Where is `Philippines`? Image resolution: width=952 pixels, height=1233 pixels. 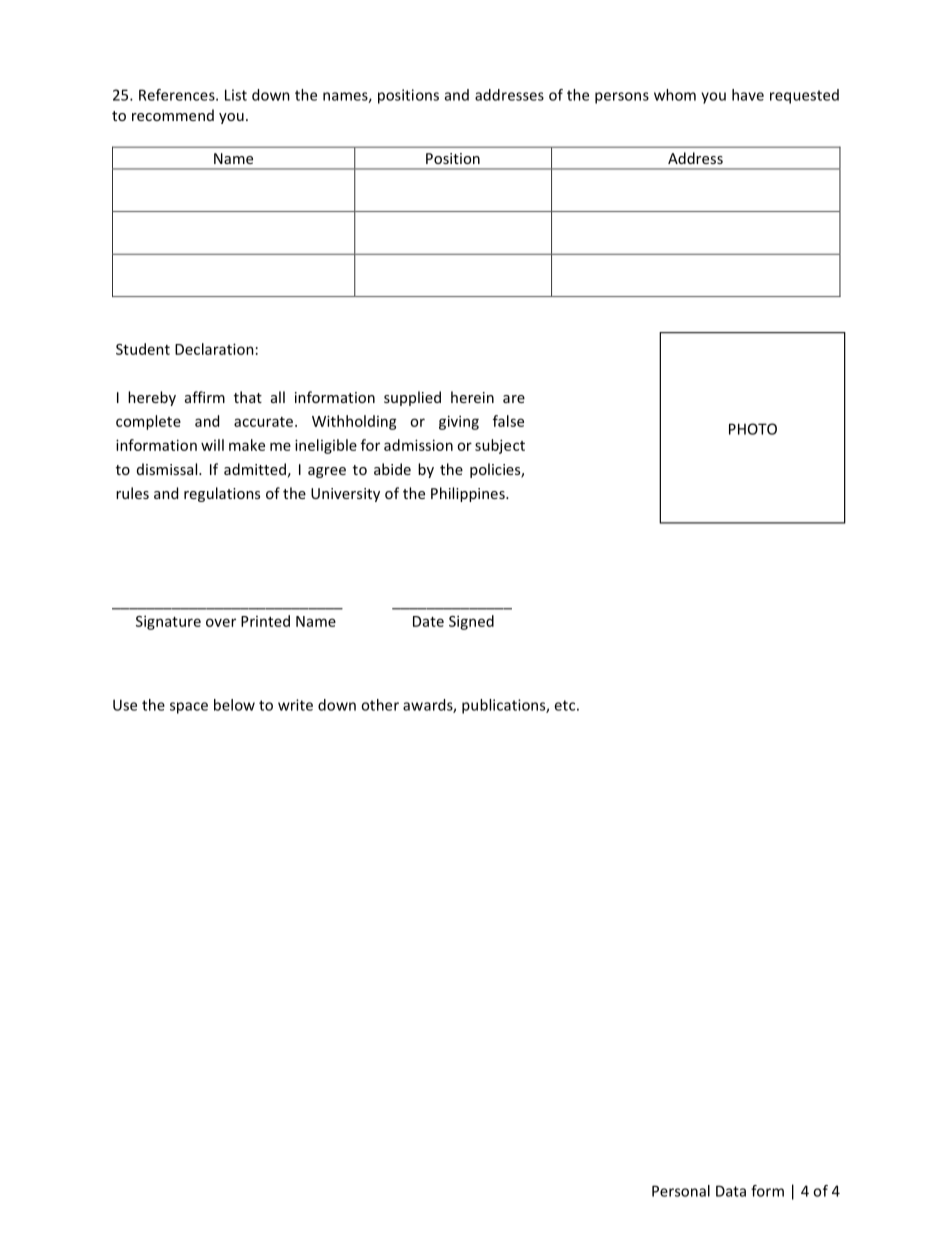 Philippines is located at coordinates (469, 494).
